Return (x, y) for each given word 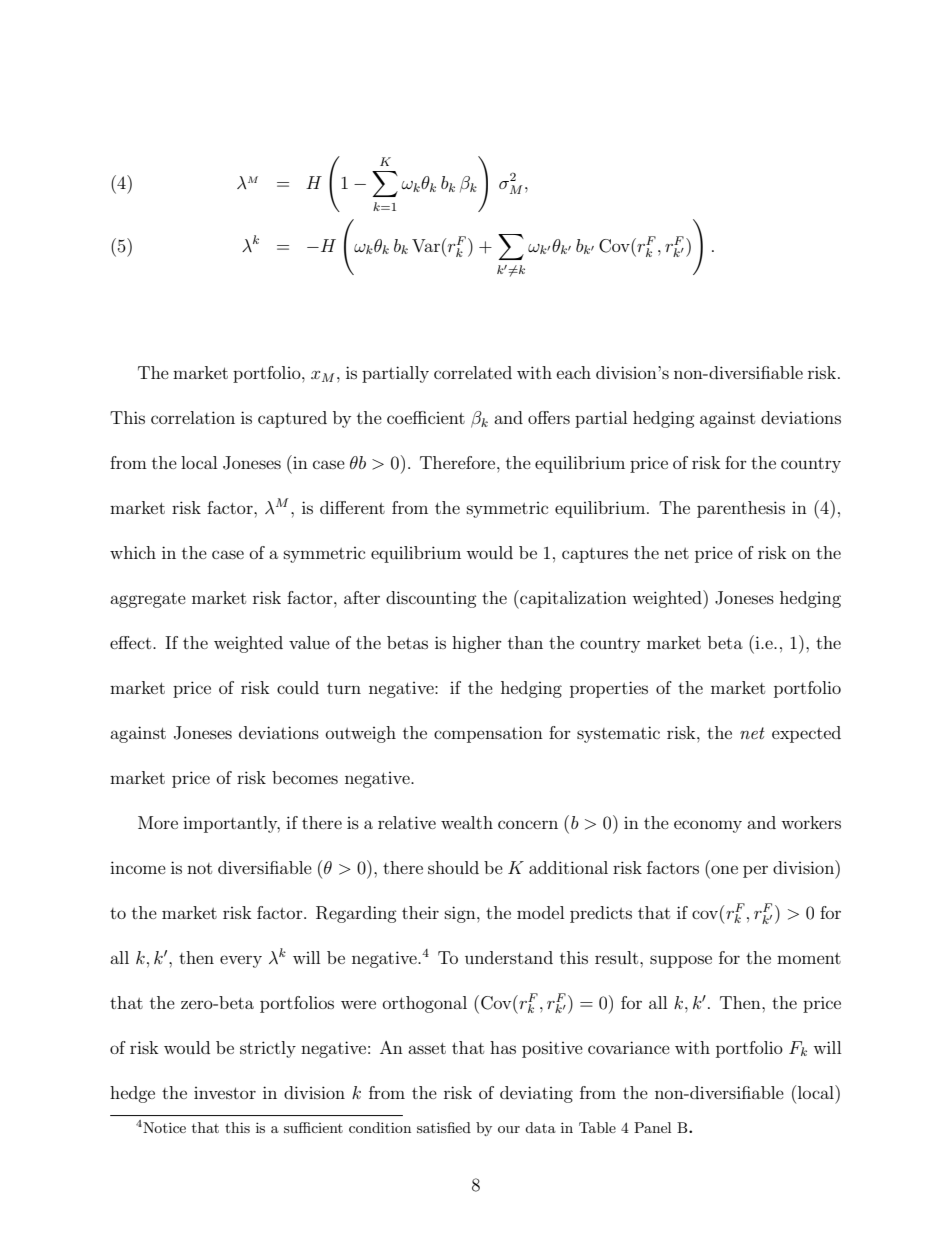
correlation (193, 417)
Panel (652, 1127)
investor (225, 1093)
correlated (473, 372)
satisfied (444, 1127)
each (574, 372)
